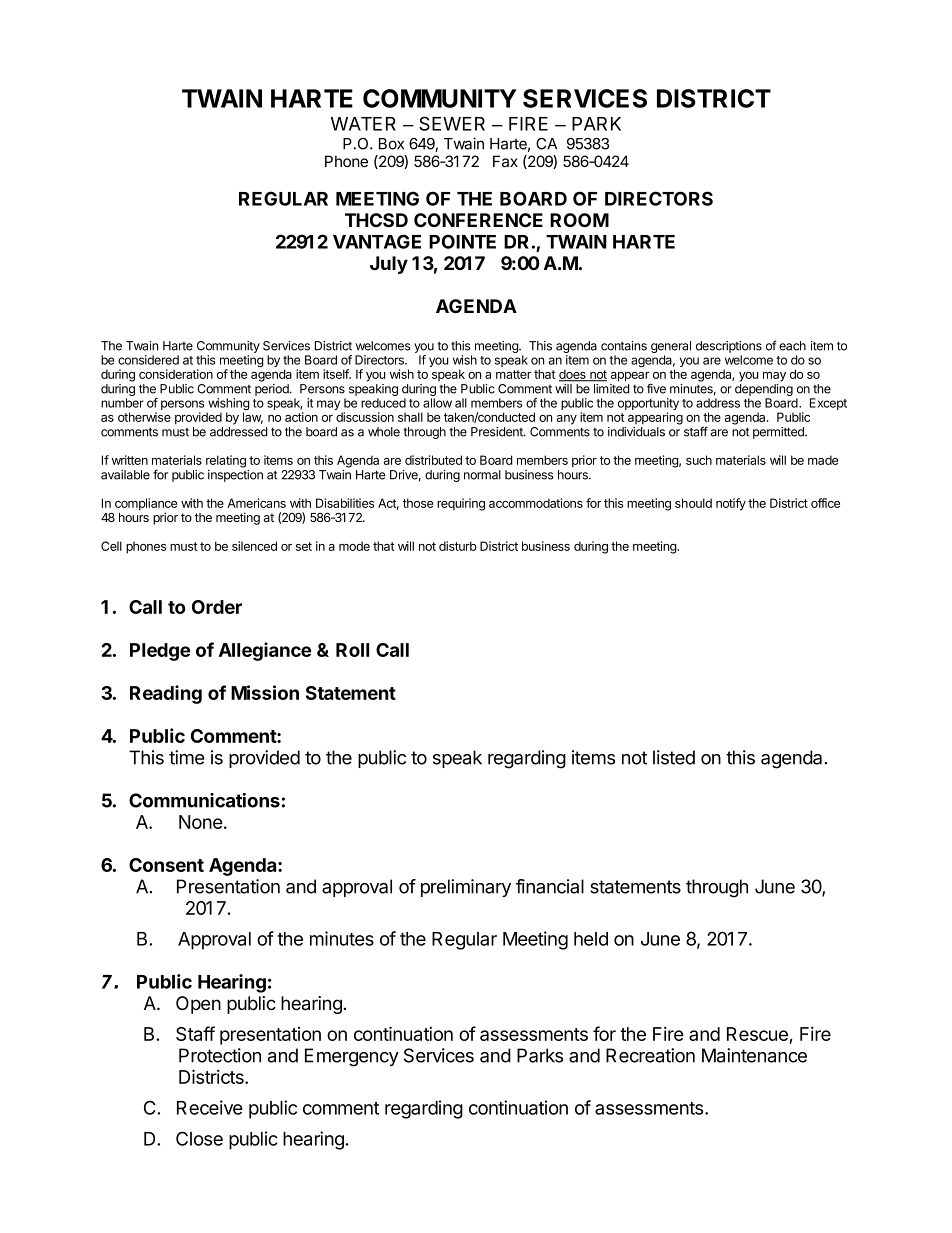 Image resolution: width=952 pixels, height=1233 pixels. I want to click on Fax, so click(505, 161).
